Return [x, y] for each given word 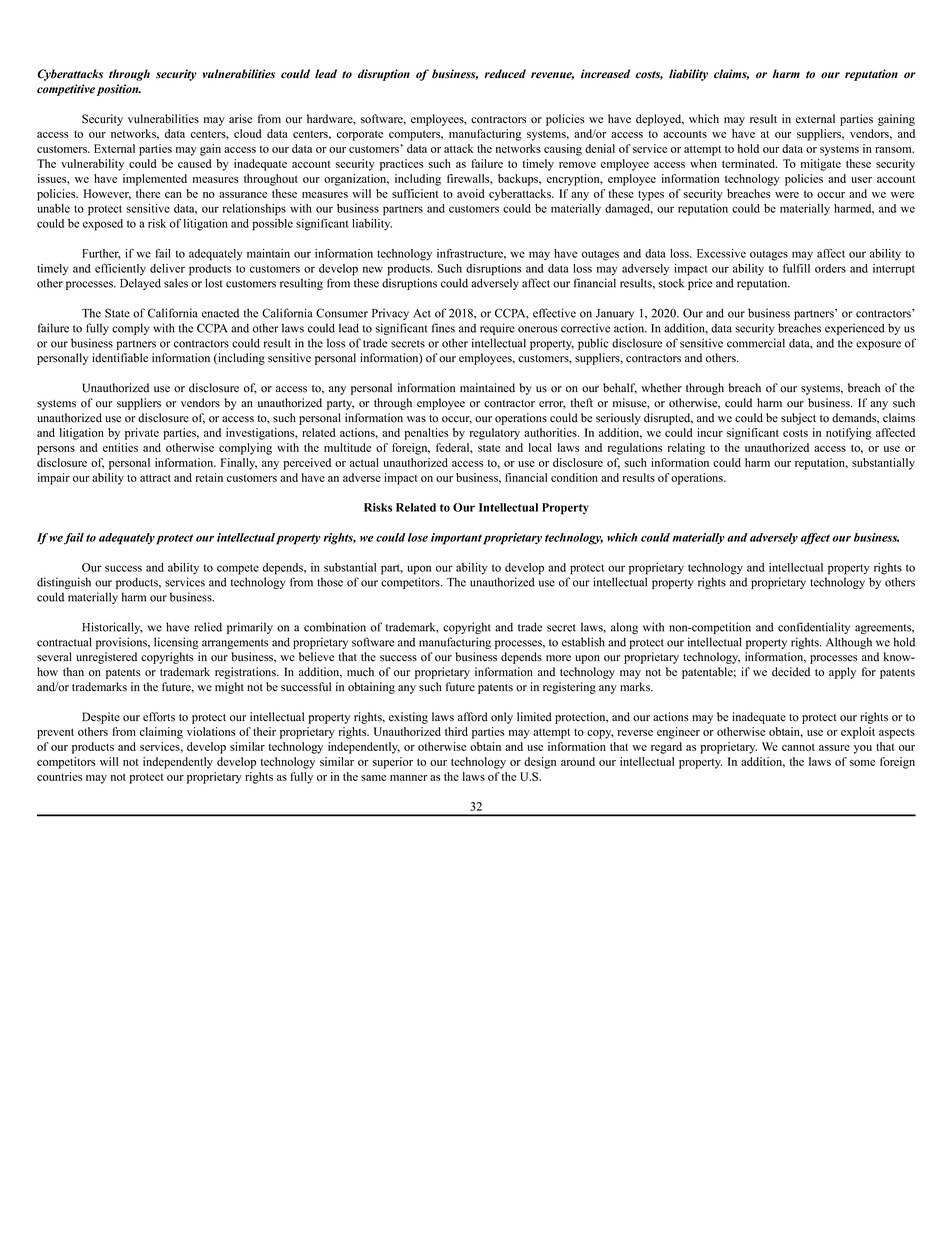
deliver [167, 268]
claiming [161, 733]
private [142, 434]
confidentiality [814, 628]
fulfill [796, 268]
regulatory [495, 434]
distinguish [64, 583]
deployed [660, 120]
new [373, 269]
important [456, 539]
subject [798, 419]
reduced [505, 74]
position [119, 90]
